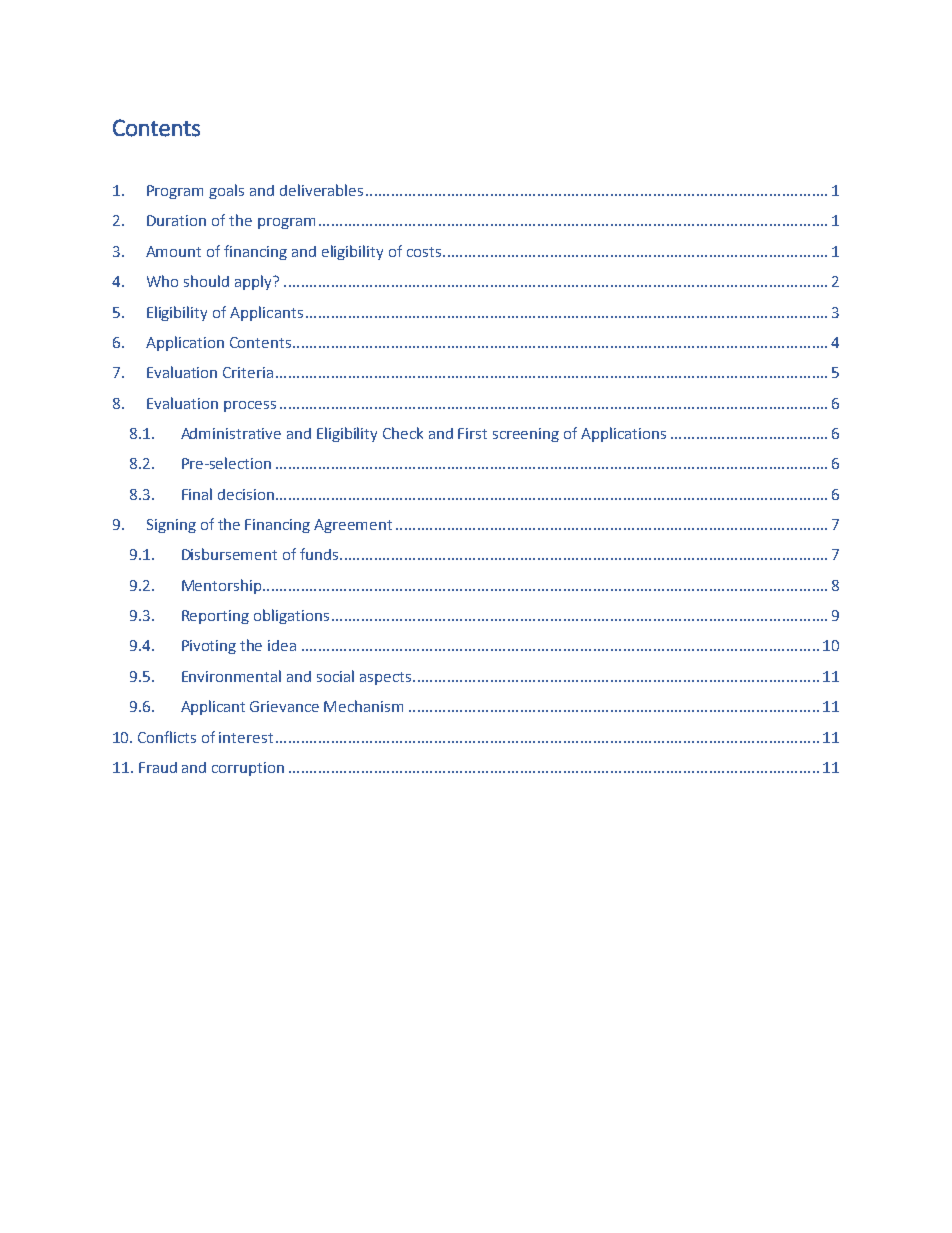  I want to click on should, so click(206, 281).
